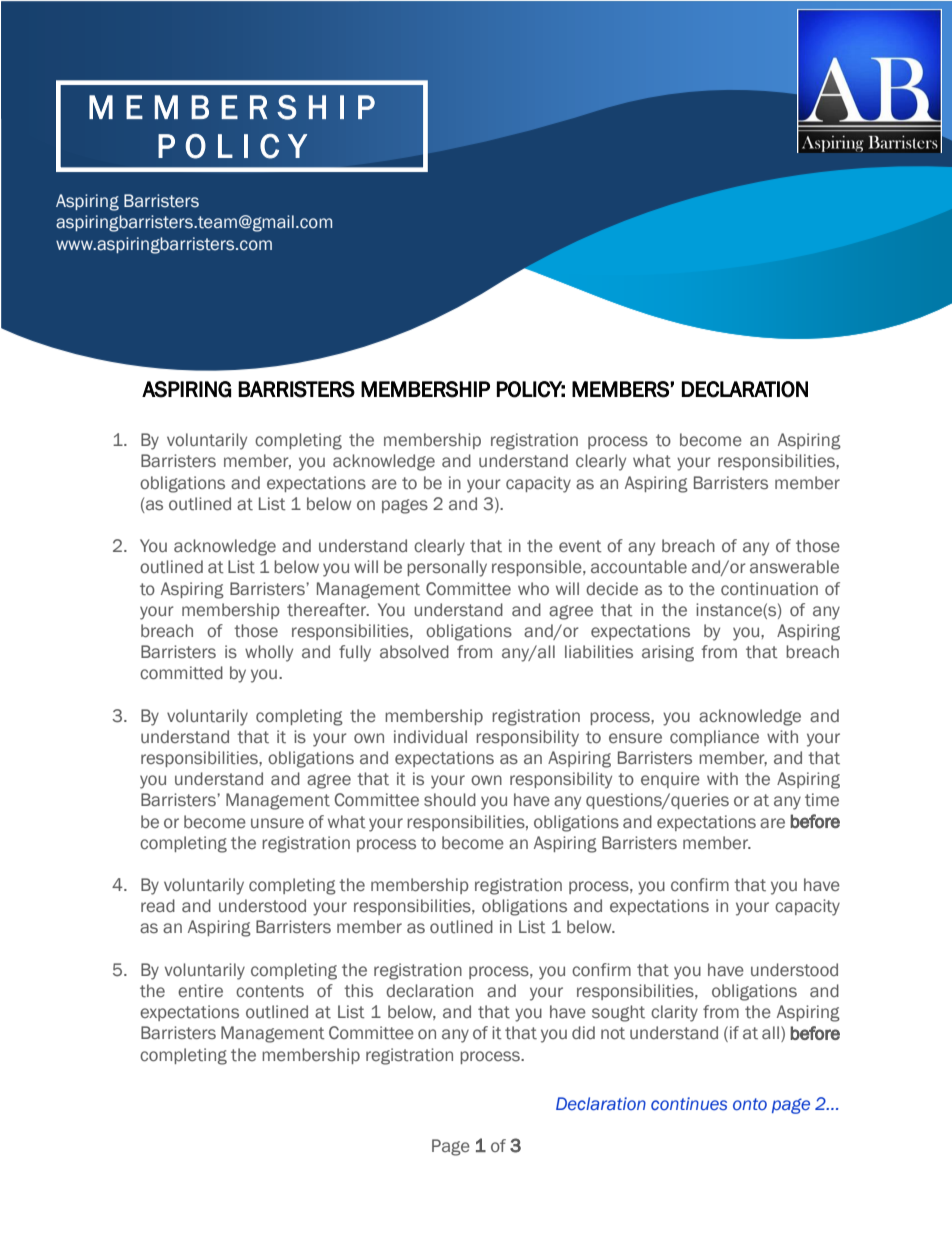  What do you see at coordinates (328, 610) in the screenshot?
I see `thereafter` at bounding box center [328, 610].
